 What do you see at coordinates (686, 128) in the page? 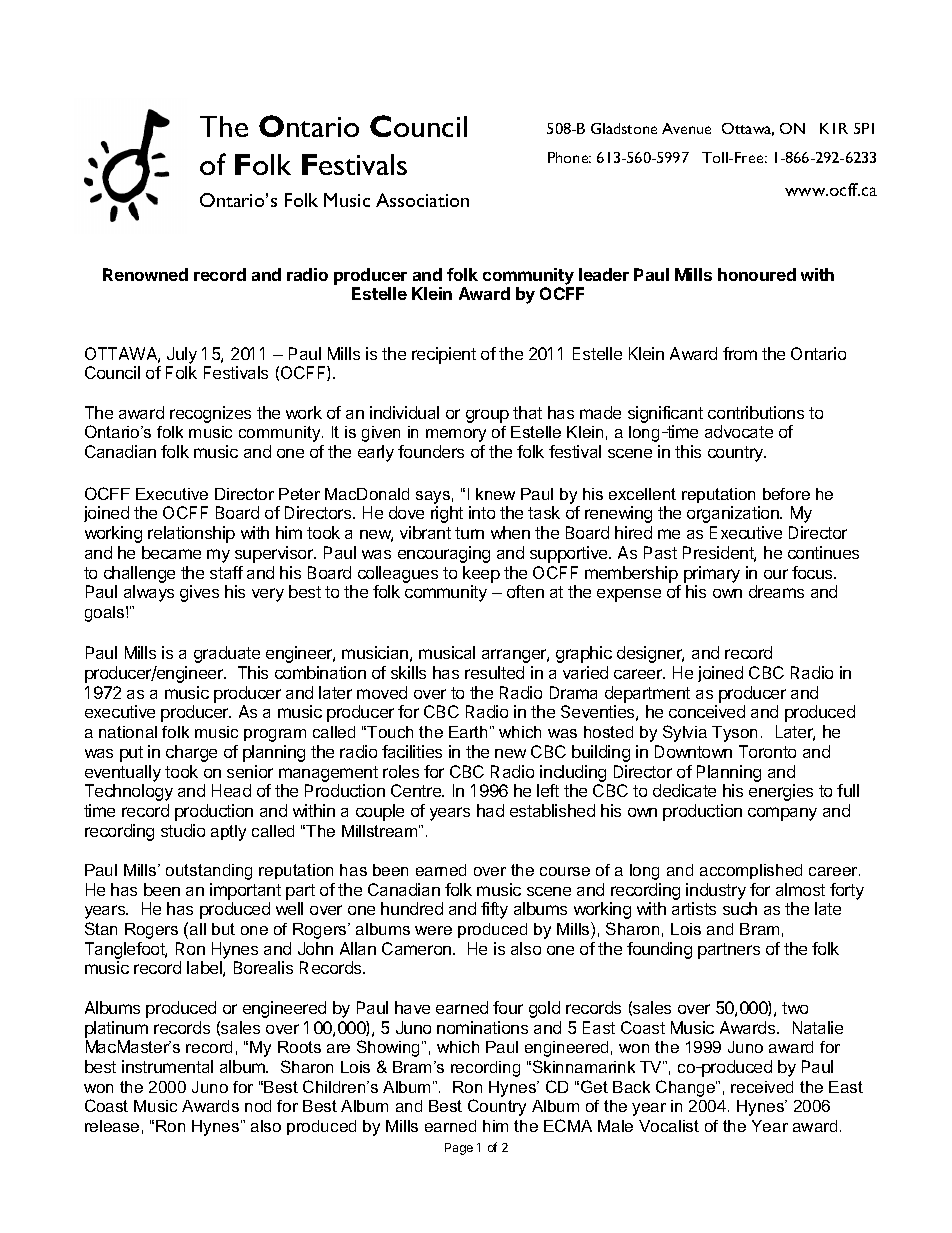
I see `Avenue` at bounding box center [686, 128].
